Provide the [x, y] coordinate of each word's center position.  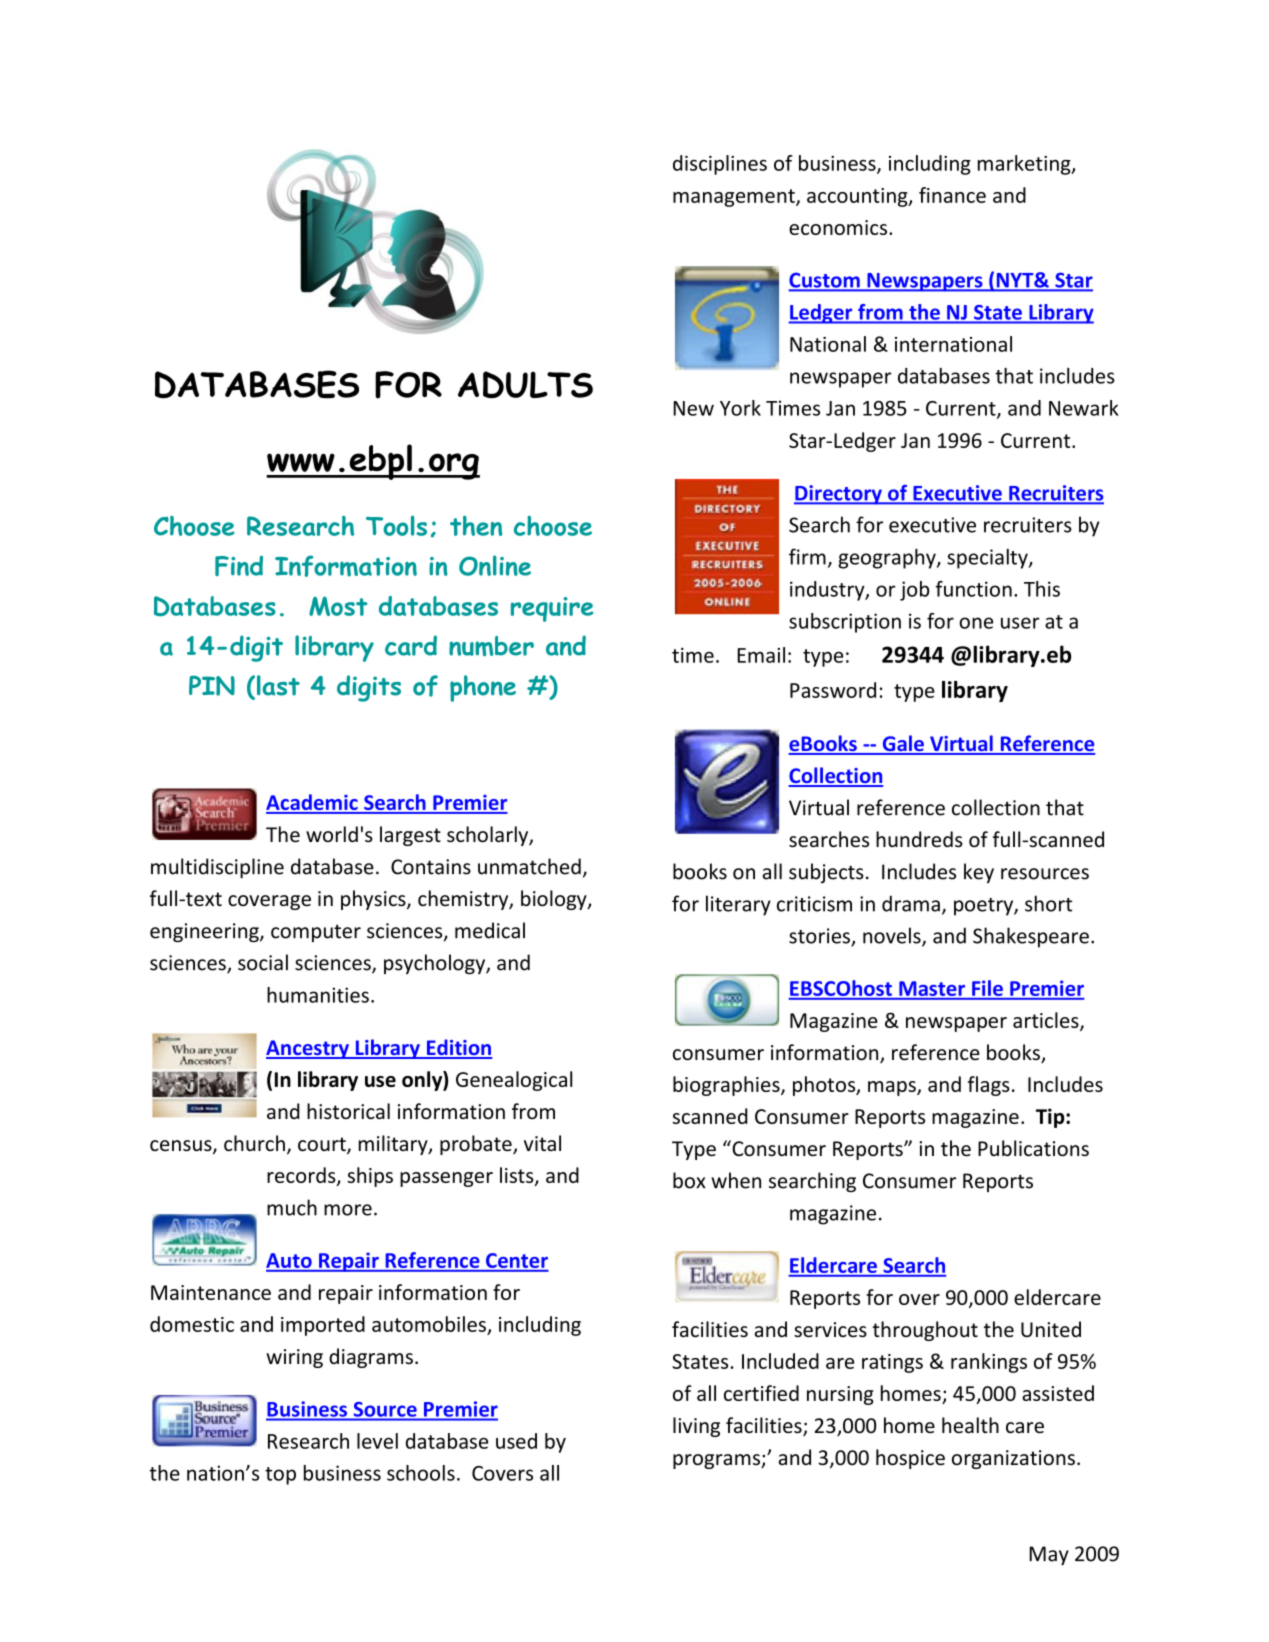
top [280, 1476]
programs [717, 1461]
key [979, 873]
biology [555, 900]
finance [952, 195]
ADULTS [525, 385]
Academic [313, 803]
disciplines [720, 165]
